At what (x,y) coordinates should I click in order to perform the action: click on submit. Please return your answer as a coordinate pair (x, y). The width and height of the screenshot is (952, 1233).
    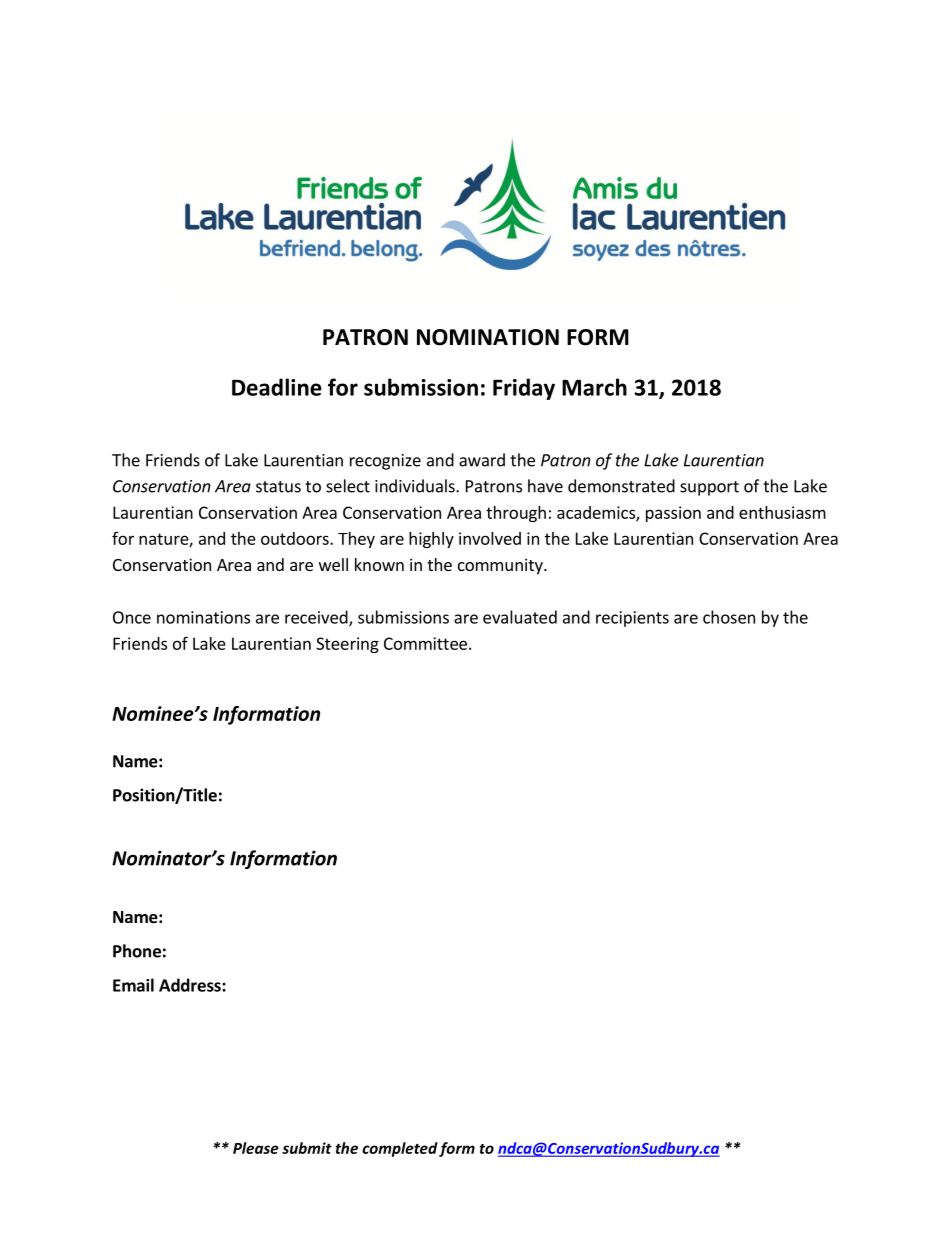
    Looking at the image, I should click on (307, 1148).
